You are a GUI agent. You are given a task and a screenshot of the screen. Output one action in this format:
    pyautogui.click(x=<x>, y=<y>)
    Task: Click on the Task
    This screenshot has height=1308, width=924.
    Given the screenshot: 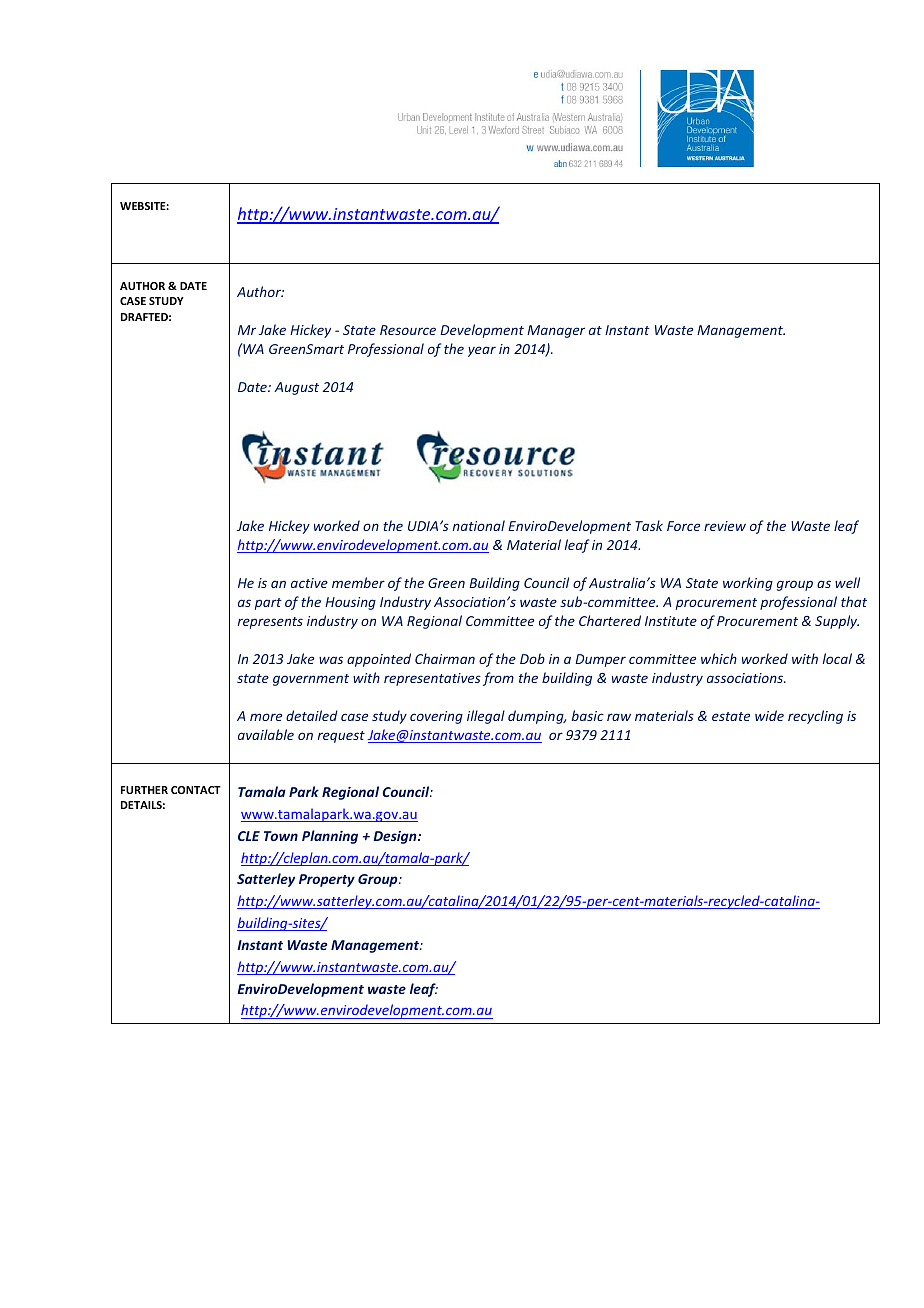 What is the action you would take?
    pyautogui.click(x=649, y=525)
